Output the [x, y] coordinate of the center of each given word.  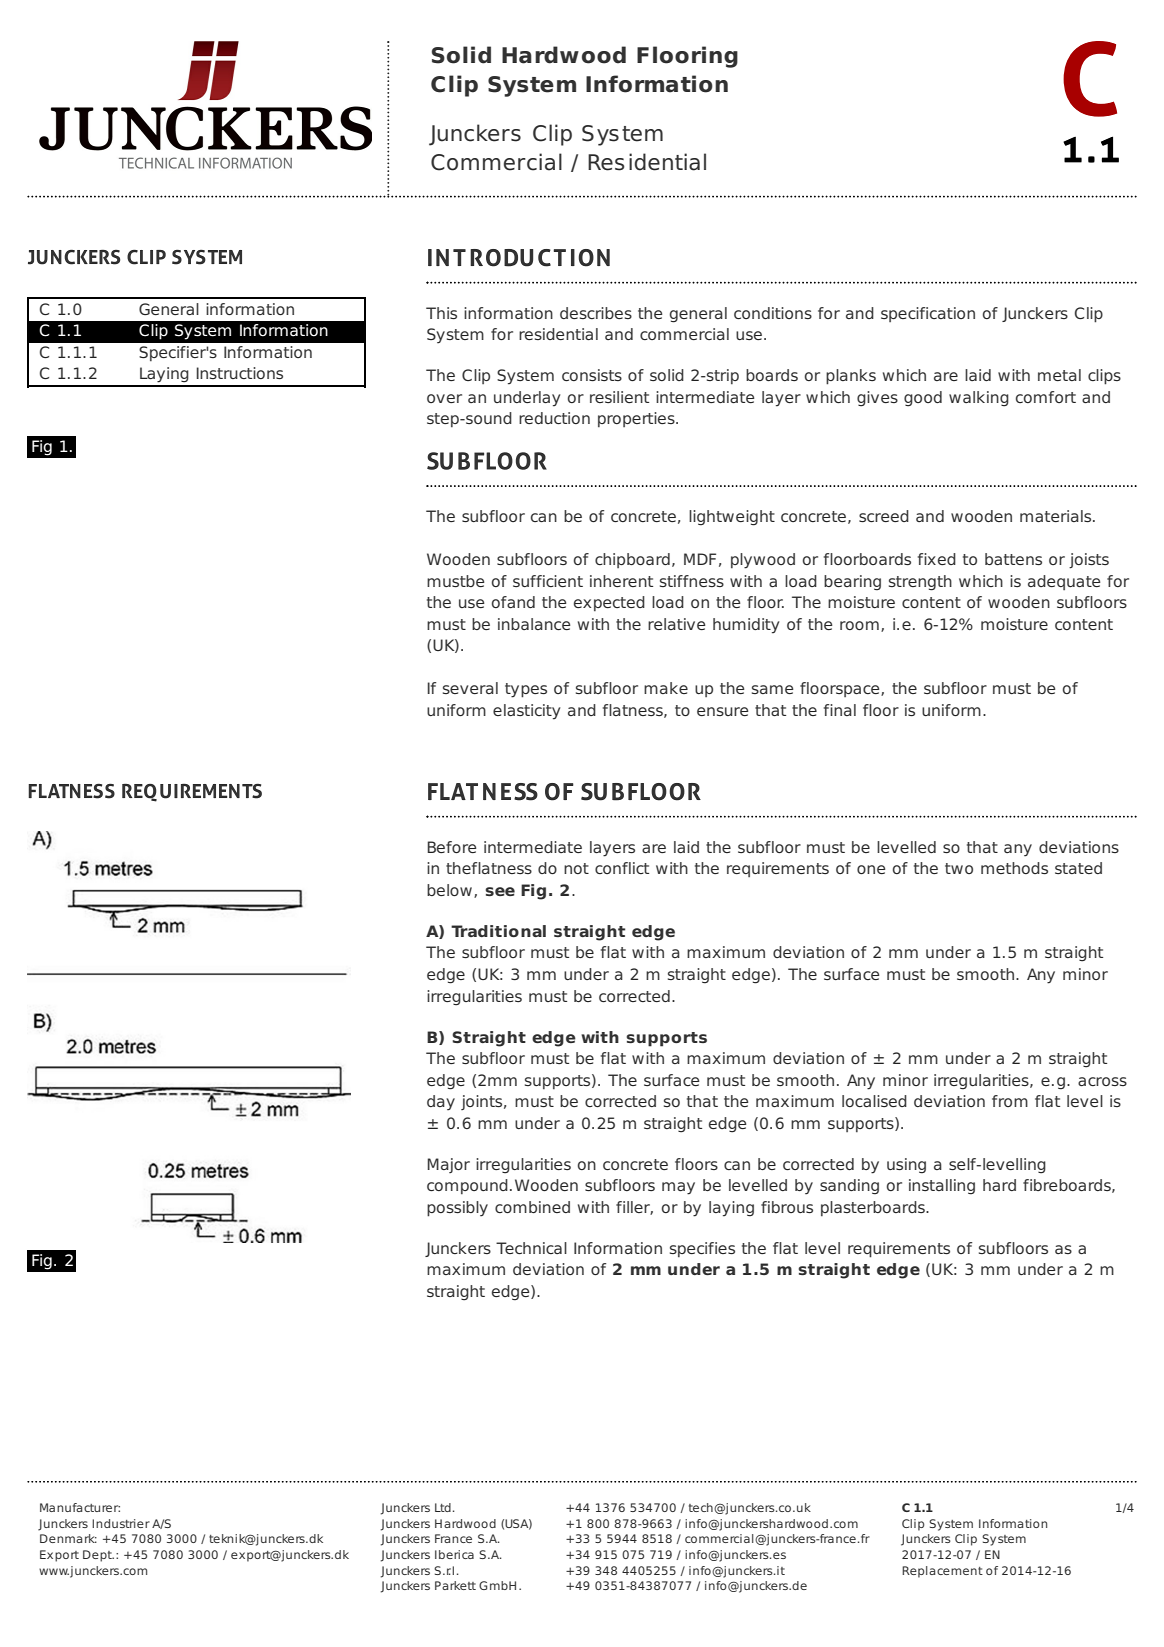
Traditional [498, 931]
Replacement [942, 1572]
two [959, 868]
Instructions [239, 373]
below [449, 890]
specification [928, 314]
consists [592, 375]
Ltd [443, 1507]
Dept [98, 1556]
